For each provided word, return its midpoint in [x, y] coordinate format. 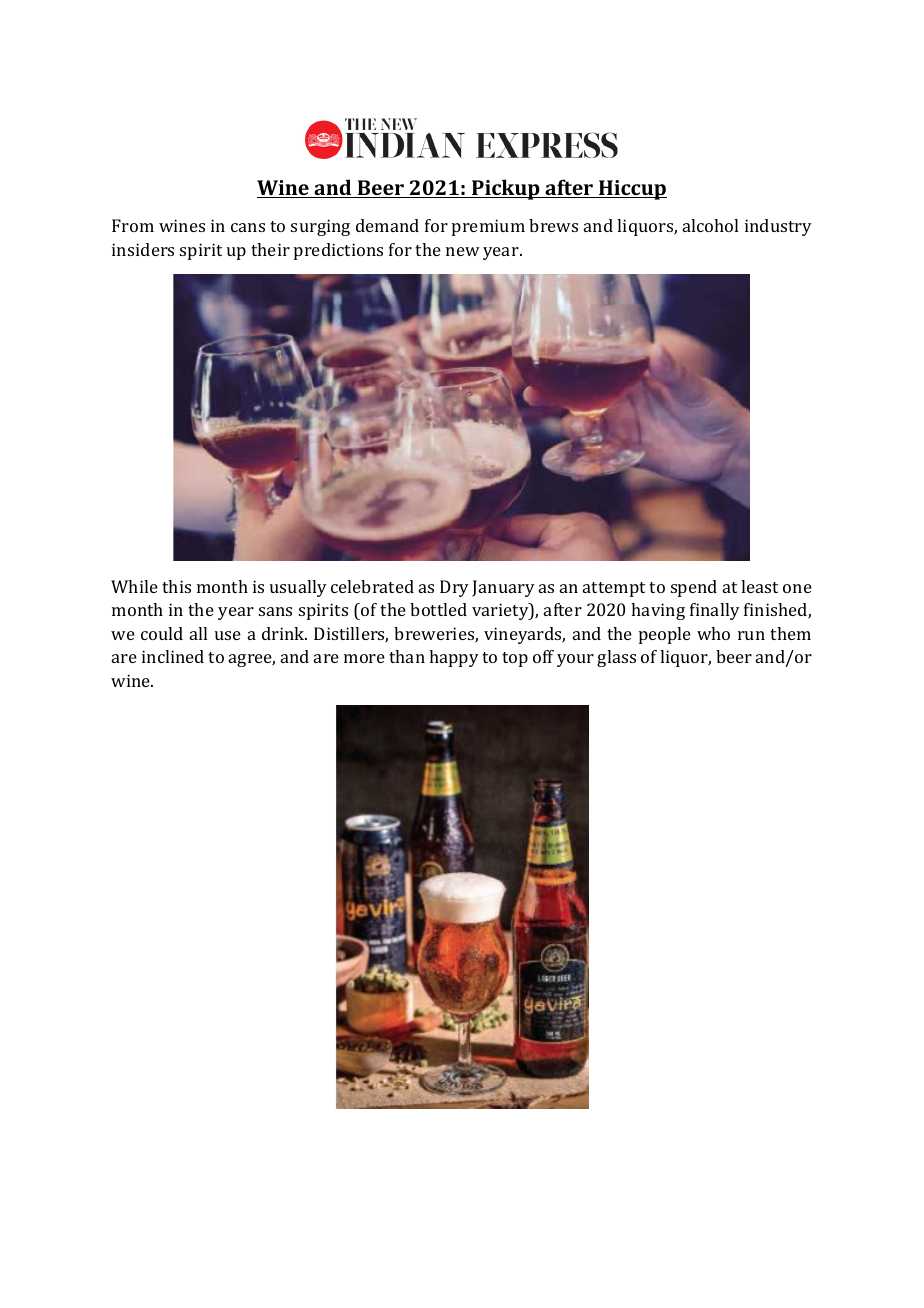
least [759, 586]
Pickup [506, 189]
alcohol [710, 225]
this [176, 586]
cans [248, 227]
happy [454, 658]
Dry [454, 588]
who [713, 633]
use [228, 635]
